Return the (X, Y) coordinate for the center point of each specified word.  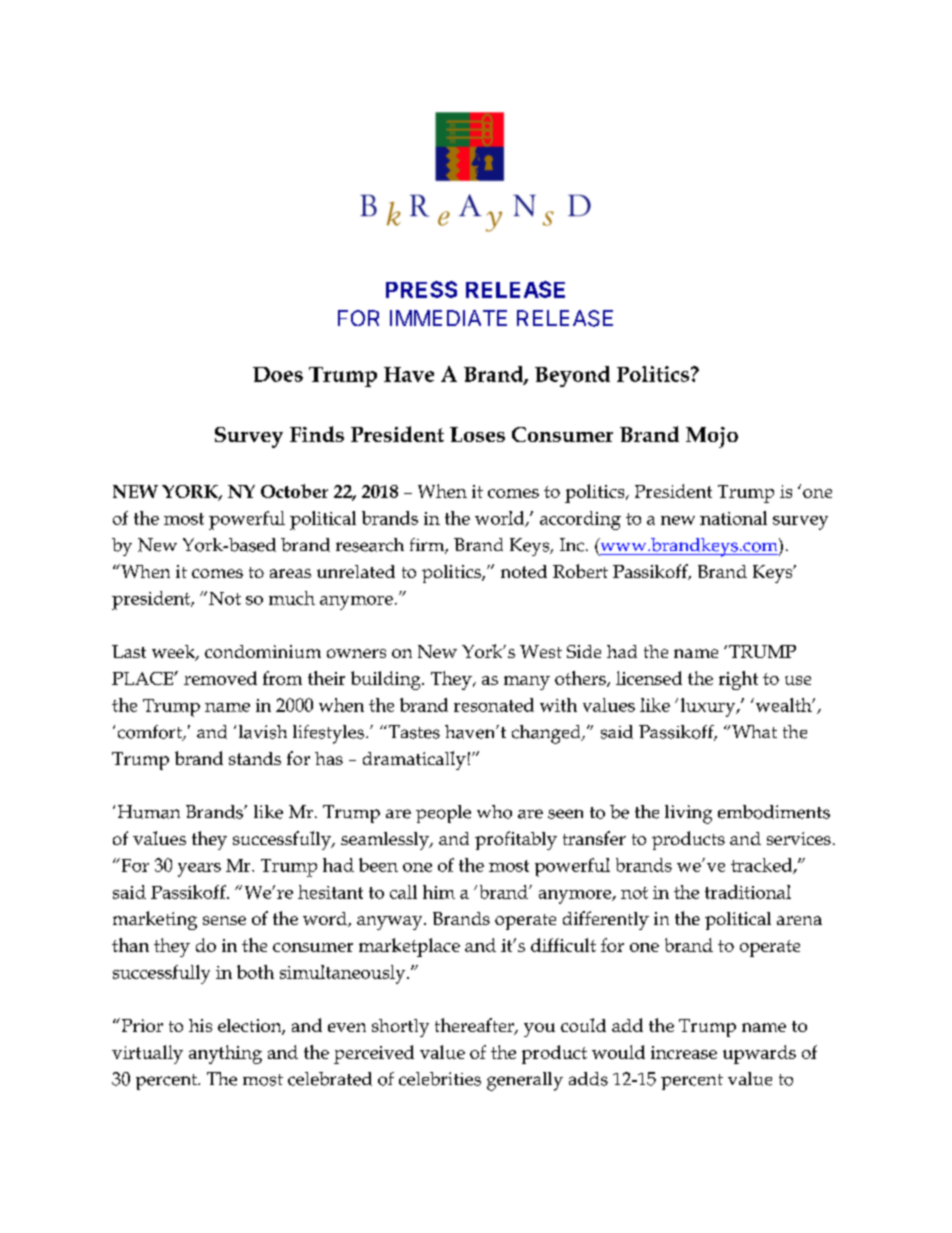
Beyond (572, 376)
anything (225, 1054)
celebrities (440, 1079)
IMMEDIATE (448, 318)
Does (278, 374)
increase (684, 1052)
